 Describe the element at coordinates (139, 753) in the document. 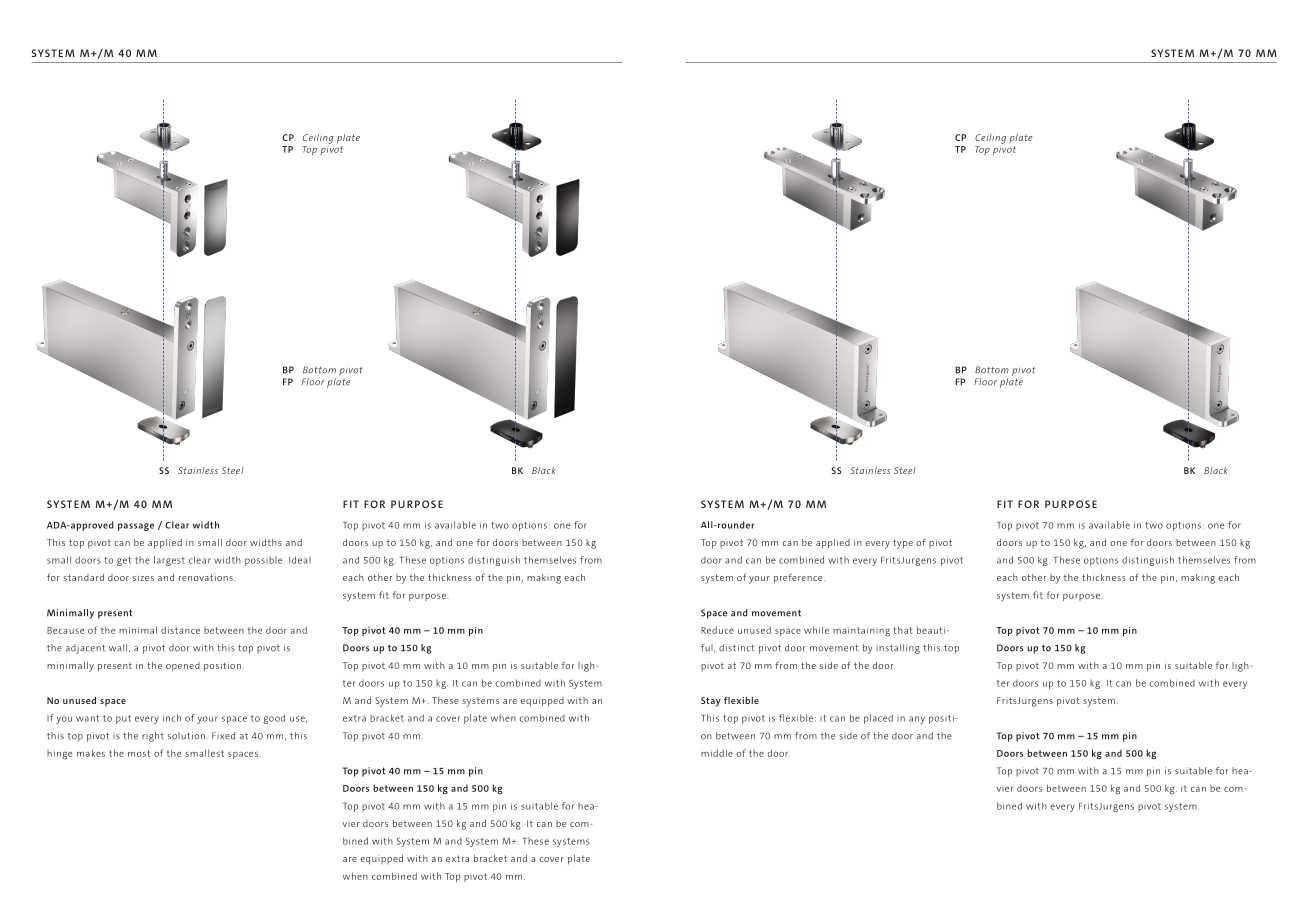

I see `most` at that location.
